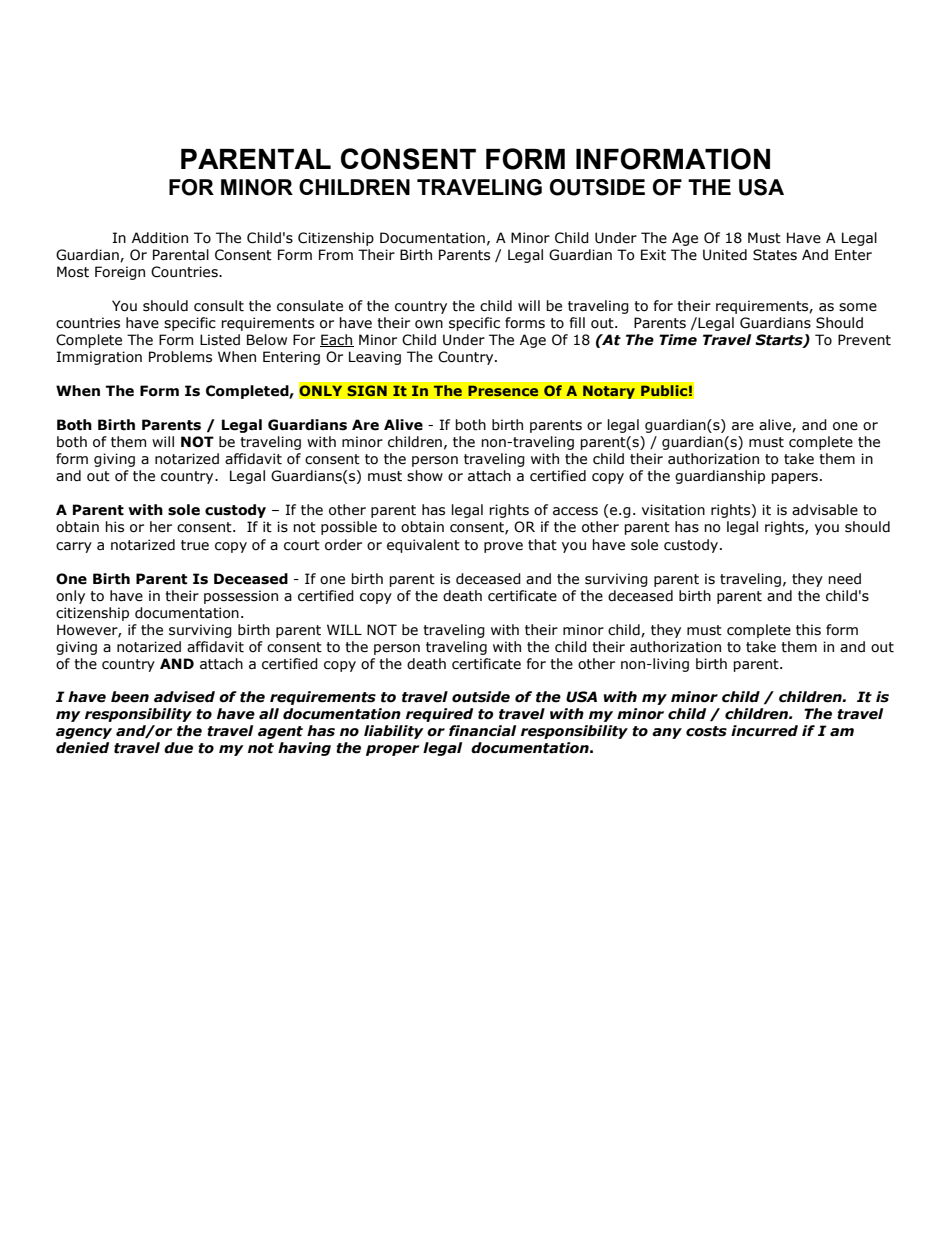 The width and height of the screenshot is (952, 1233). I want to click on States, so click(775, 255).
